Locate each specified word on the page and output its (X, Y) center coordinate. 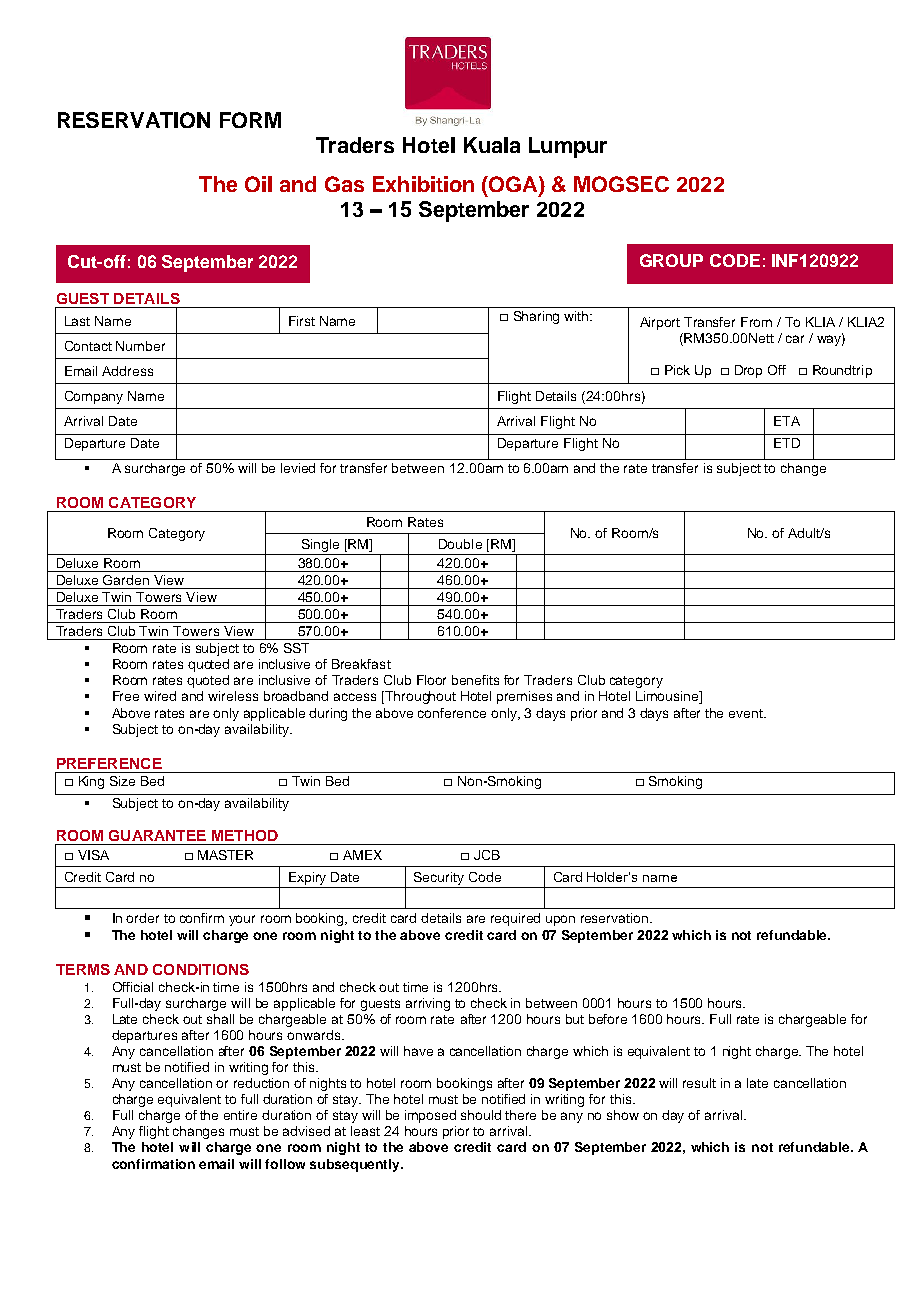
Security (439, 878)
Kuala (492, 145)
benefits (475, 680)
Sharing (536, 317)
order (142, 918)
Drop (748, 371)
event (747, 713)
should (481, 1115)
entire (240, 1115)
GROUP (671, 260)
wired (160, 696)
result (699, 1083)
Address (127, 371)
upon (560, 920)
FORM (250, 120)
